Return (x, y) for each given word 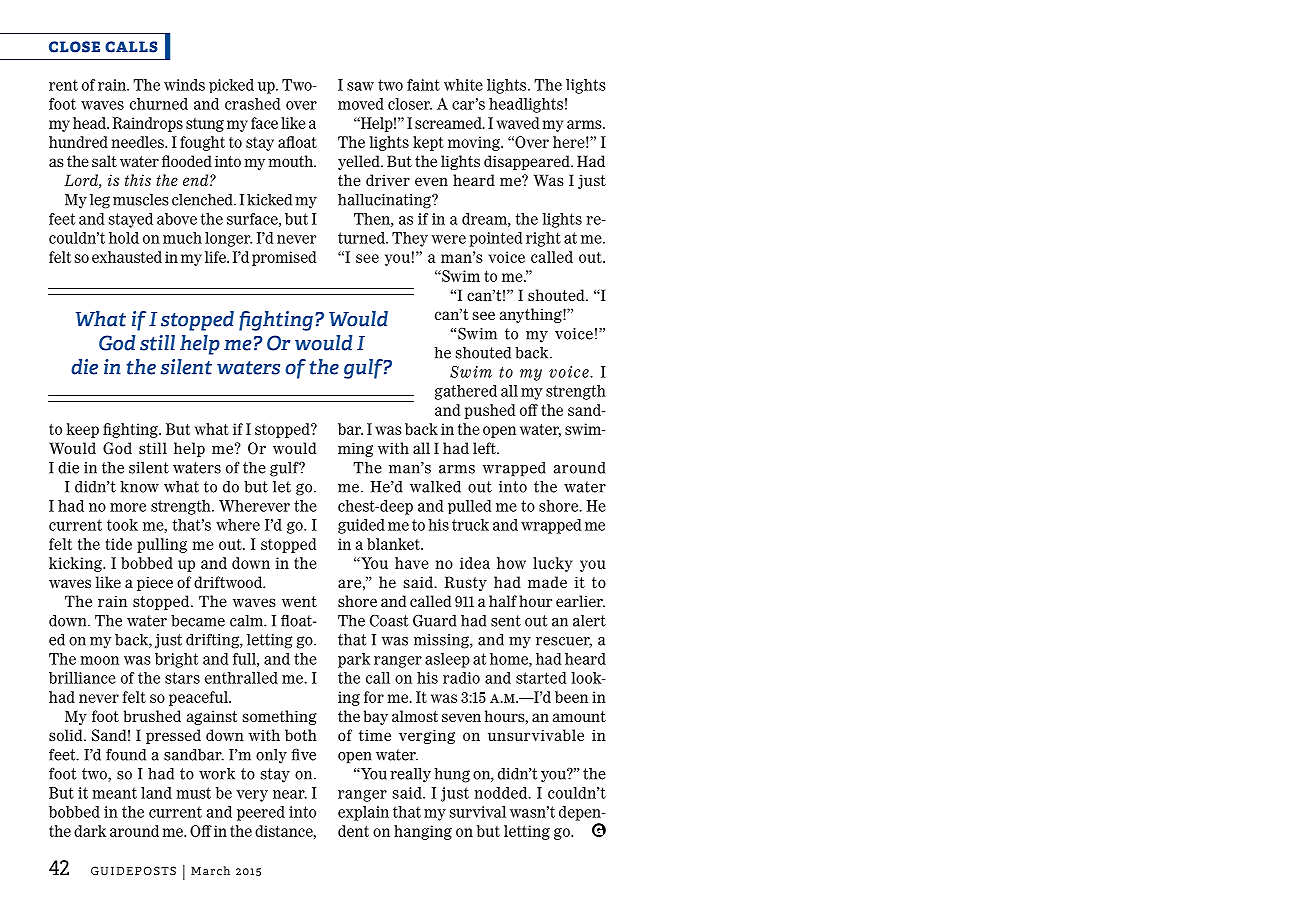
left (485, 448)
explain (363, 813)
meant (114, 793)
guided (361, 526)
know (139, 487)
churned (159, 104)
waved (517, 123)
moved (361, 104)
